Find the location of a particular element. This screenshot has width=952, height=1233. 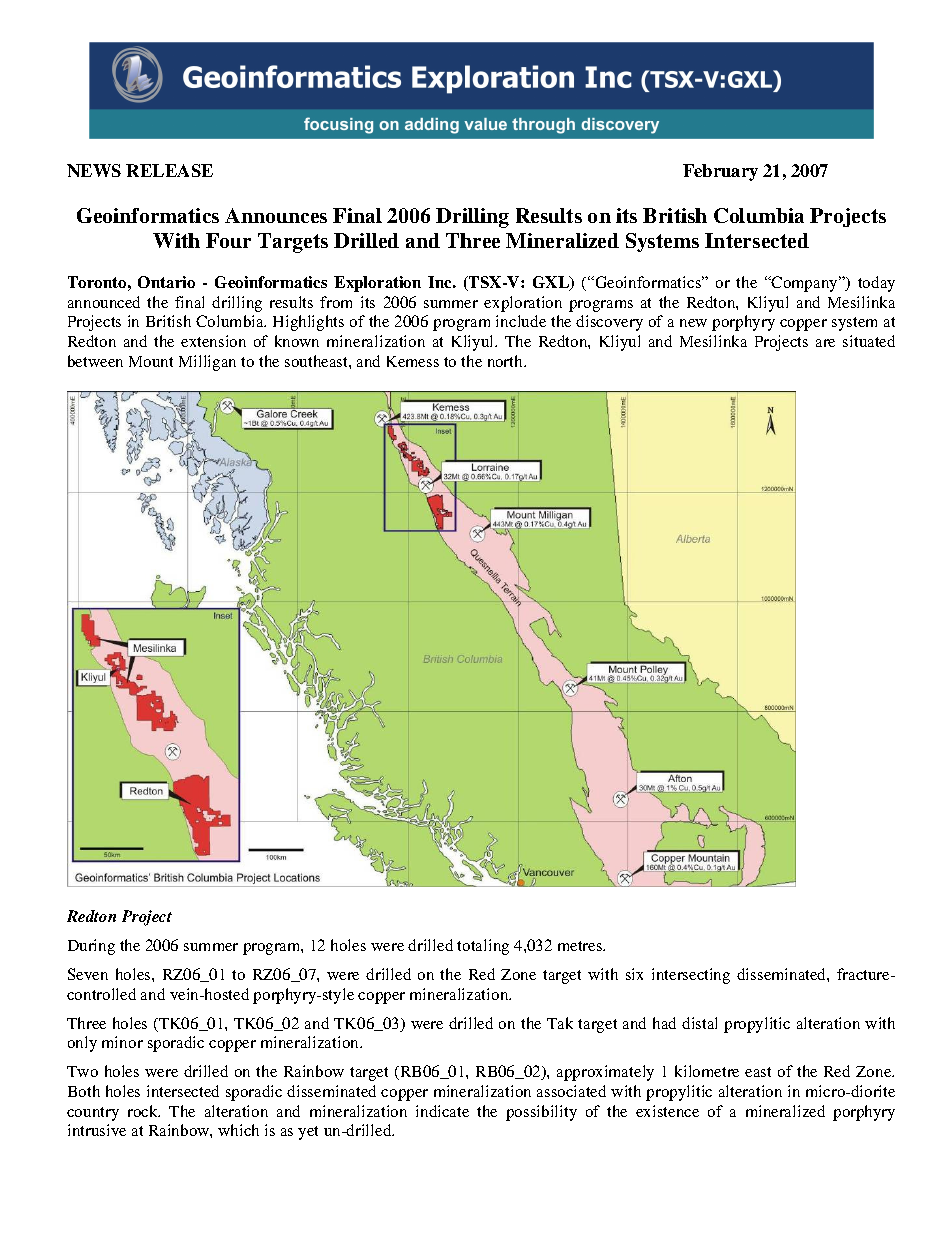

indicate is located at coordinates (442, 1111).
